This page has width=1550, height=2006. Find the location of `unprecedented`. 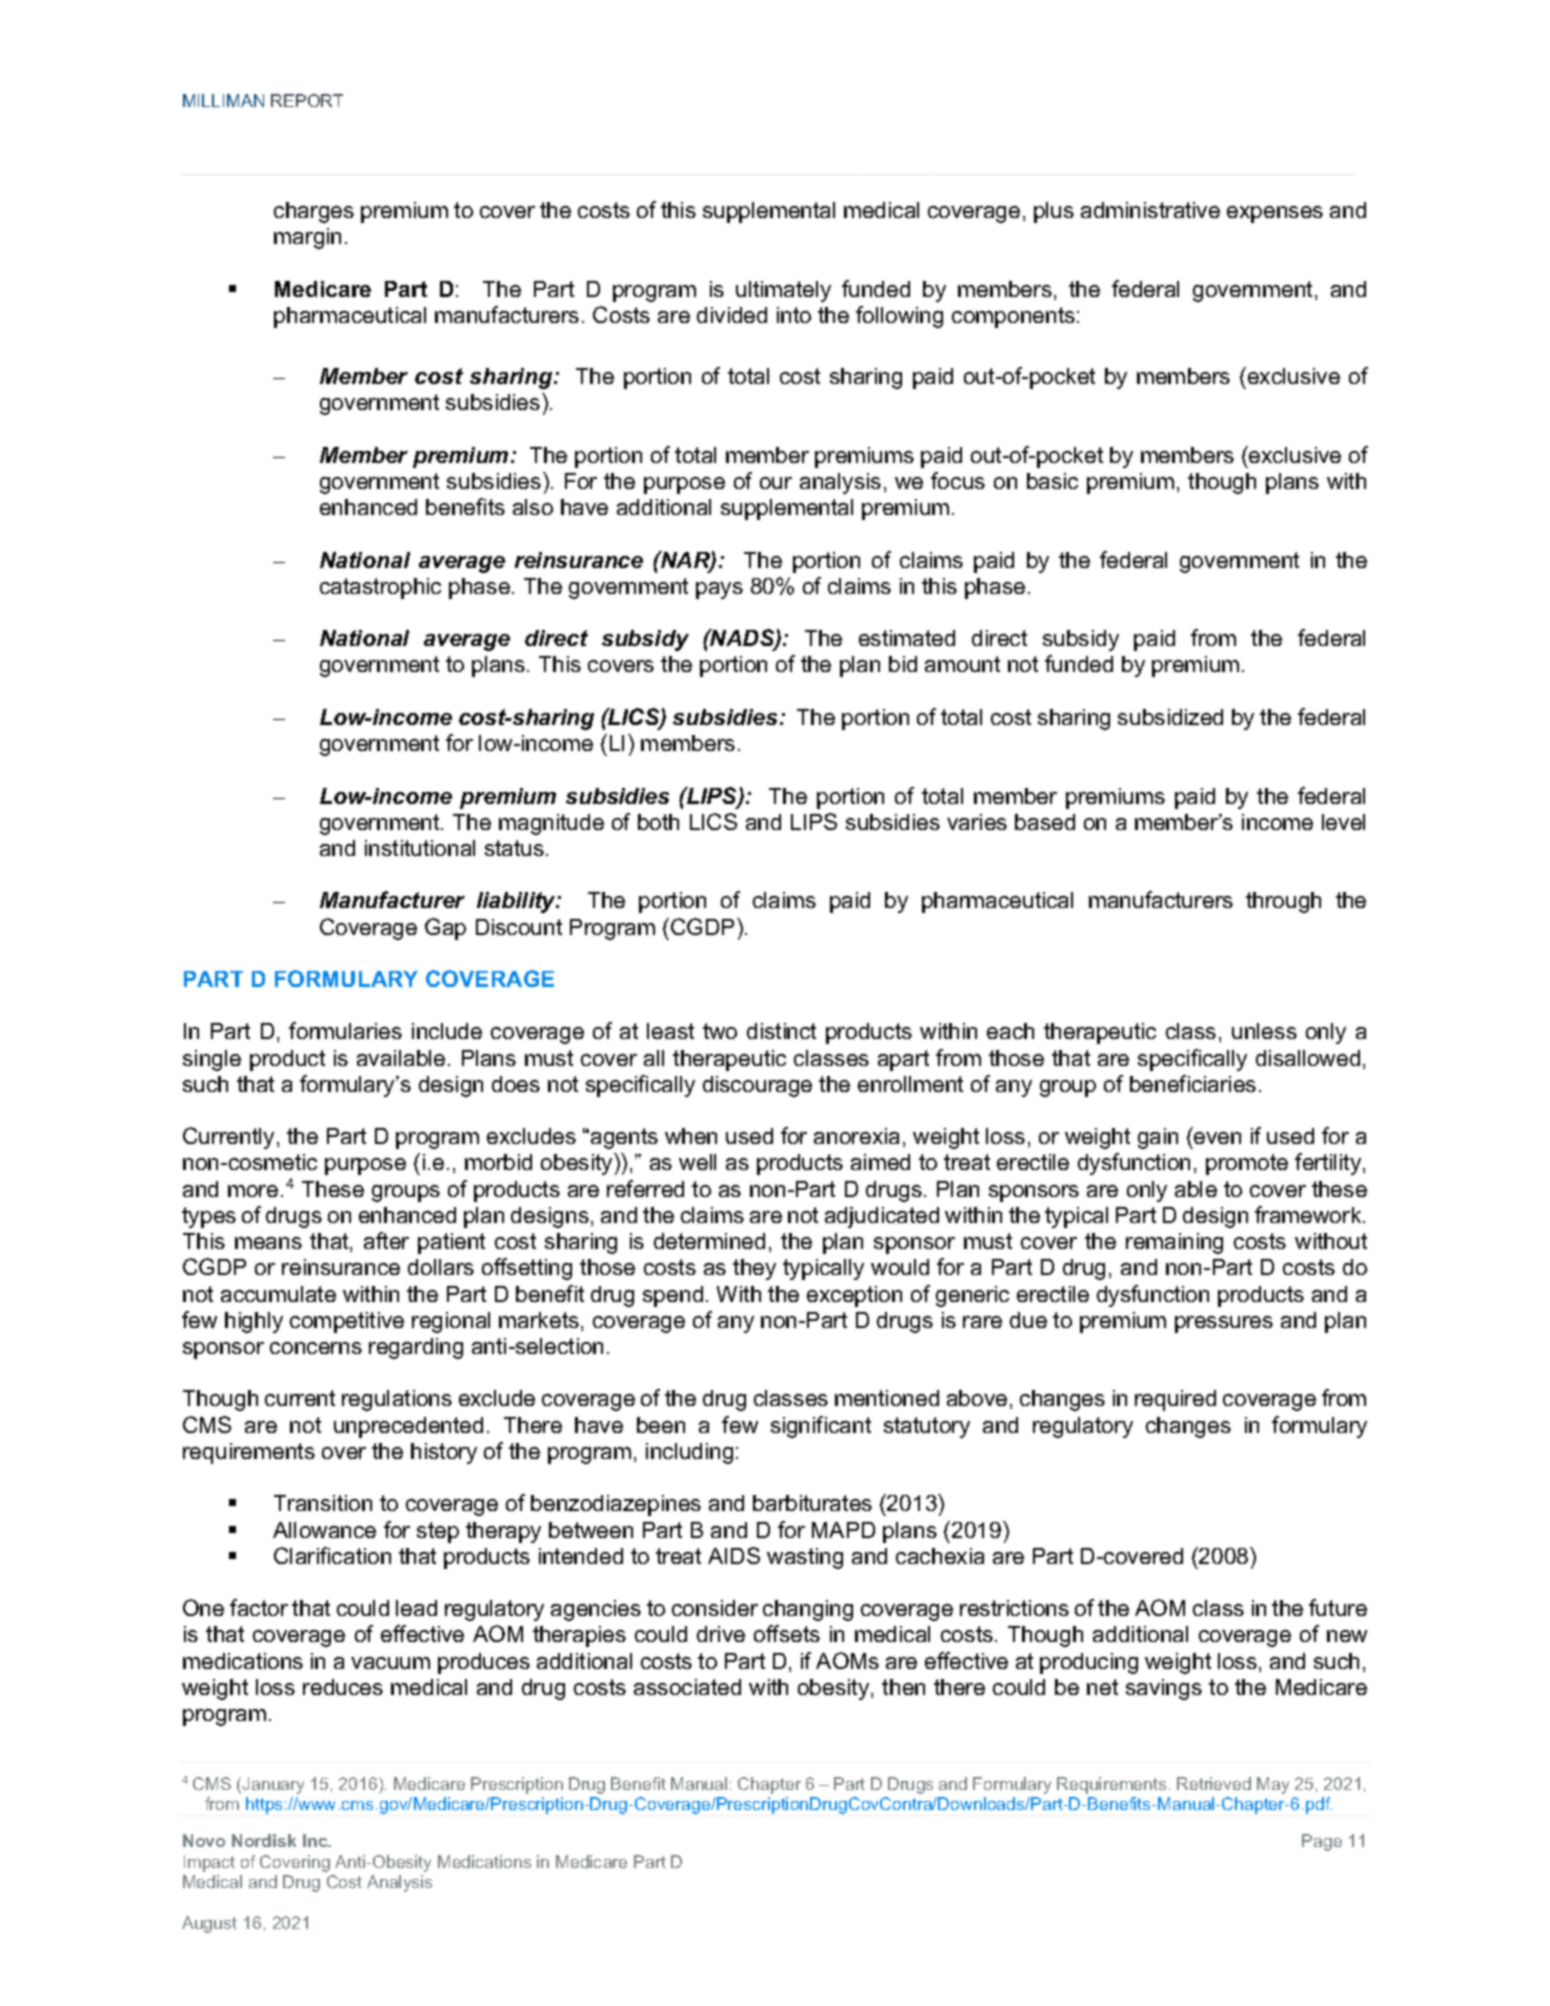

unprecedented is located at coordinates (408, 1427).
